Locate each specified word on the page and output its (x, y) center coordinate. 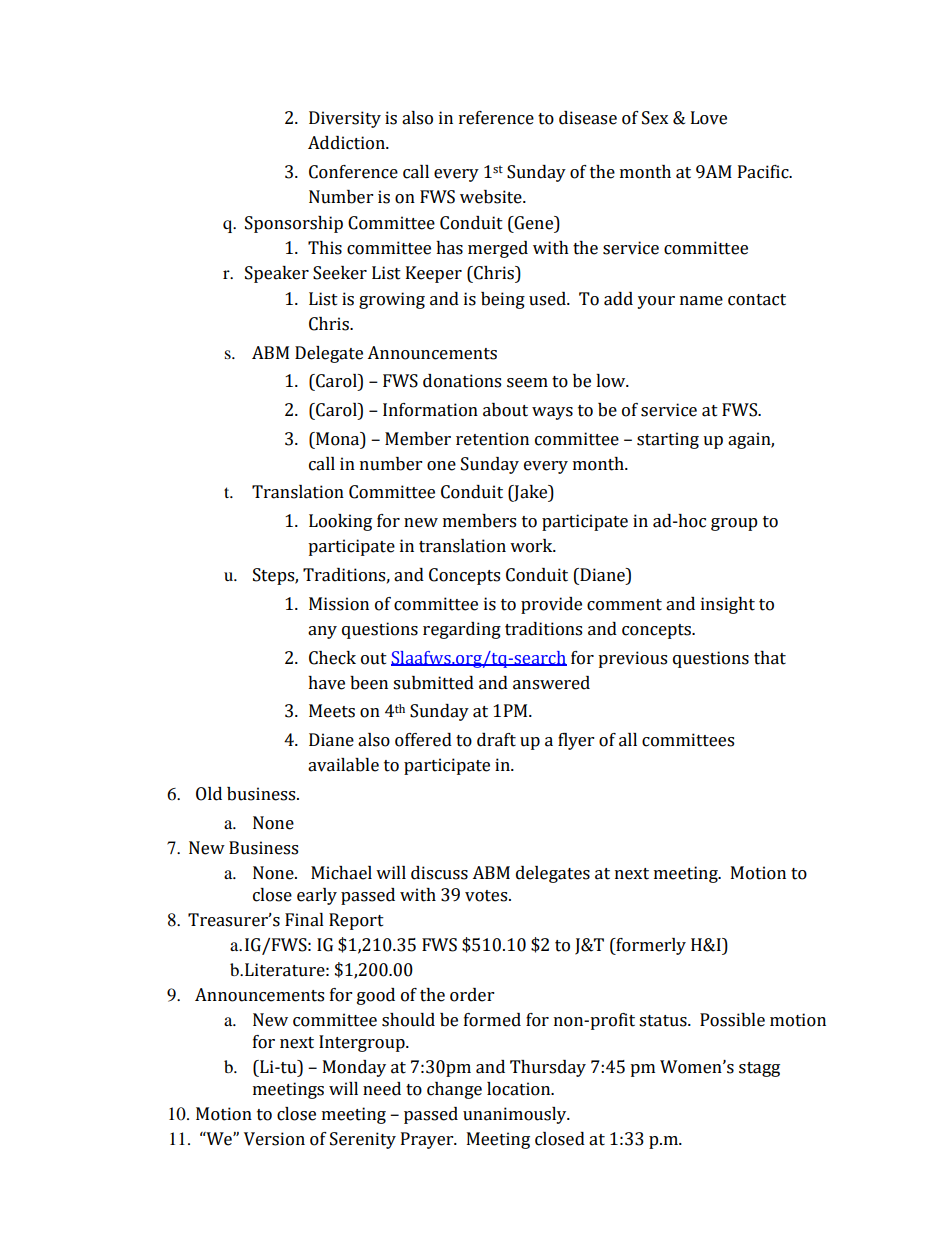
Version (274, 1139)
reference (496, 118)
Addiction (347, 143)
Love (709, 118)
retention (492, 439)
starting (668, 440)
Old (209, 794)
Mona (338, 439)
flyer (576, 741)
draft (496, 740)
